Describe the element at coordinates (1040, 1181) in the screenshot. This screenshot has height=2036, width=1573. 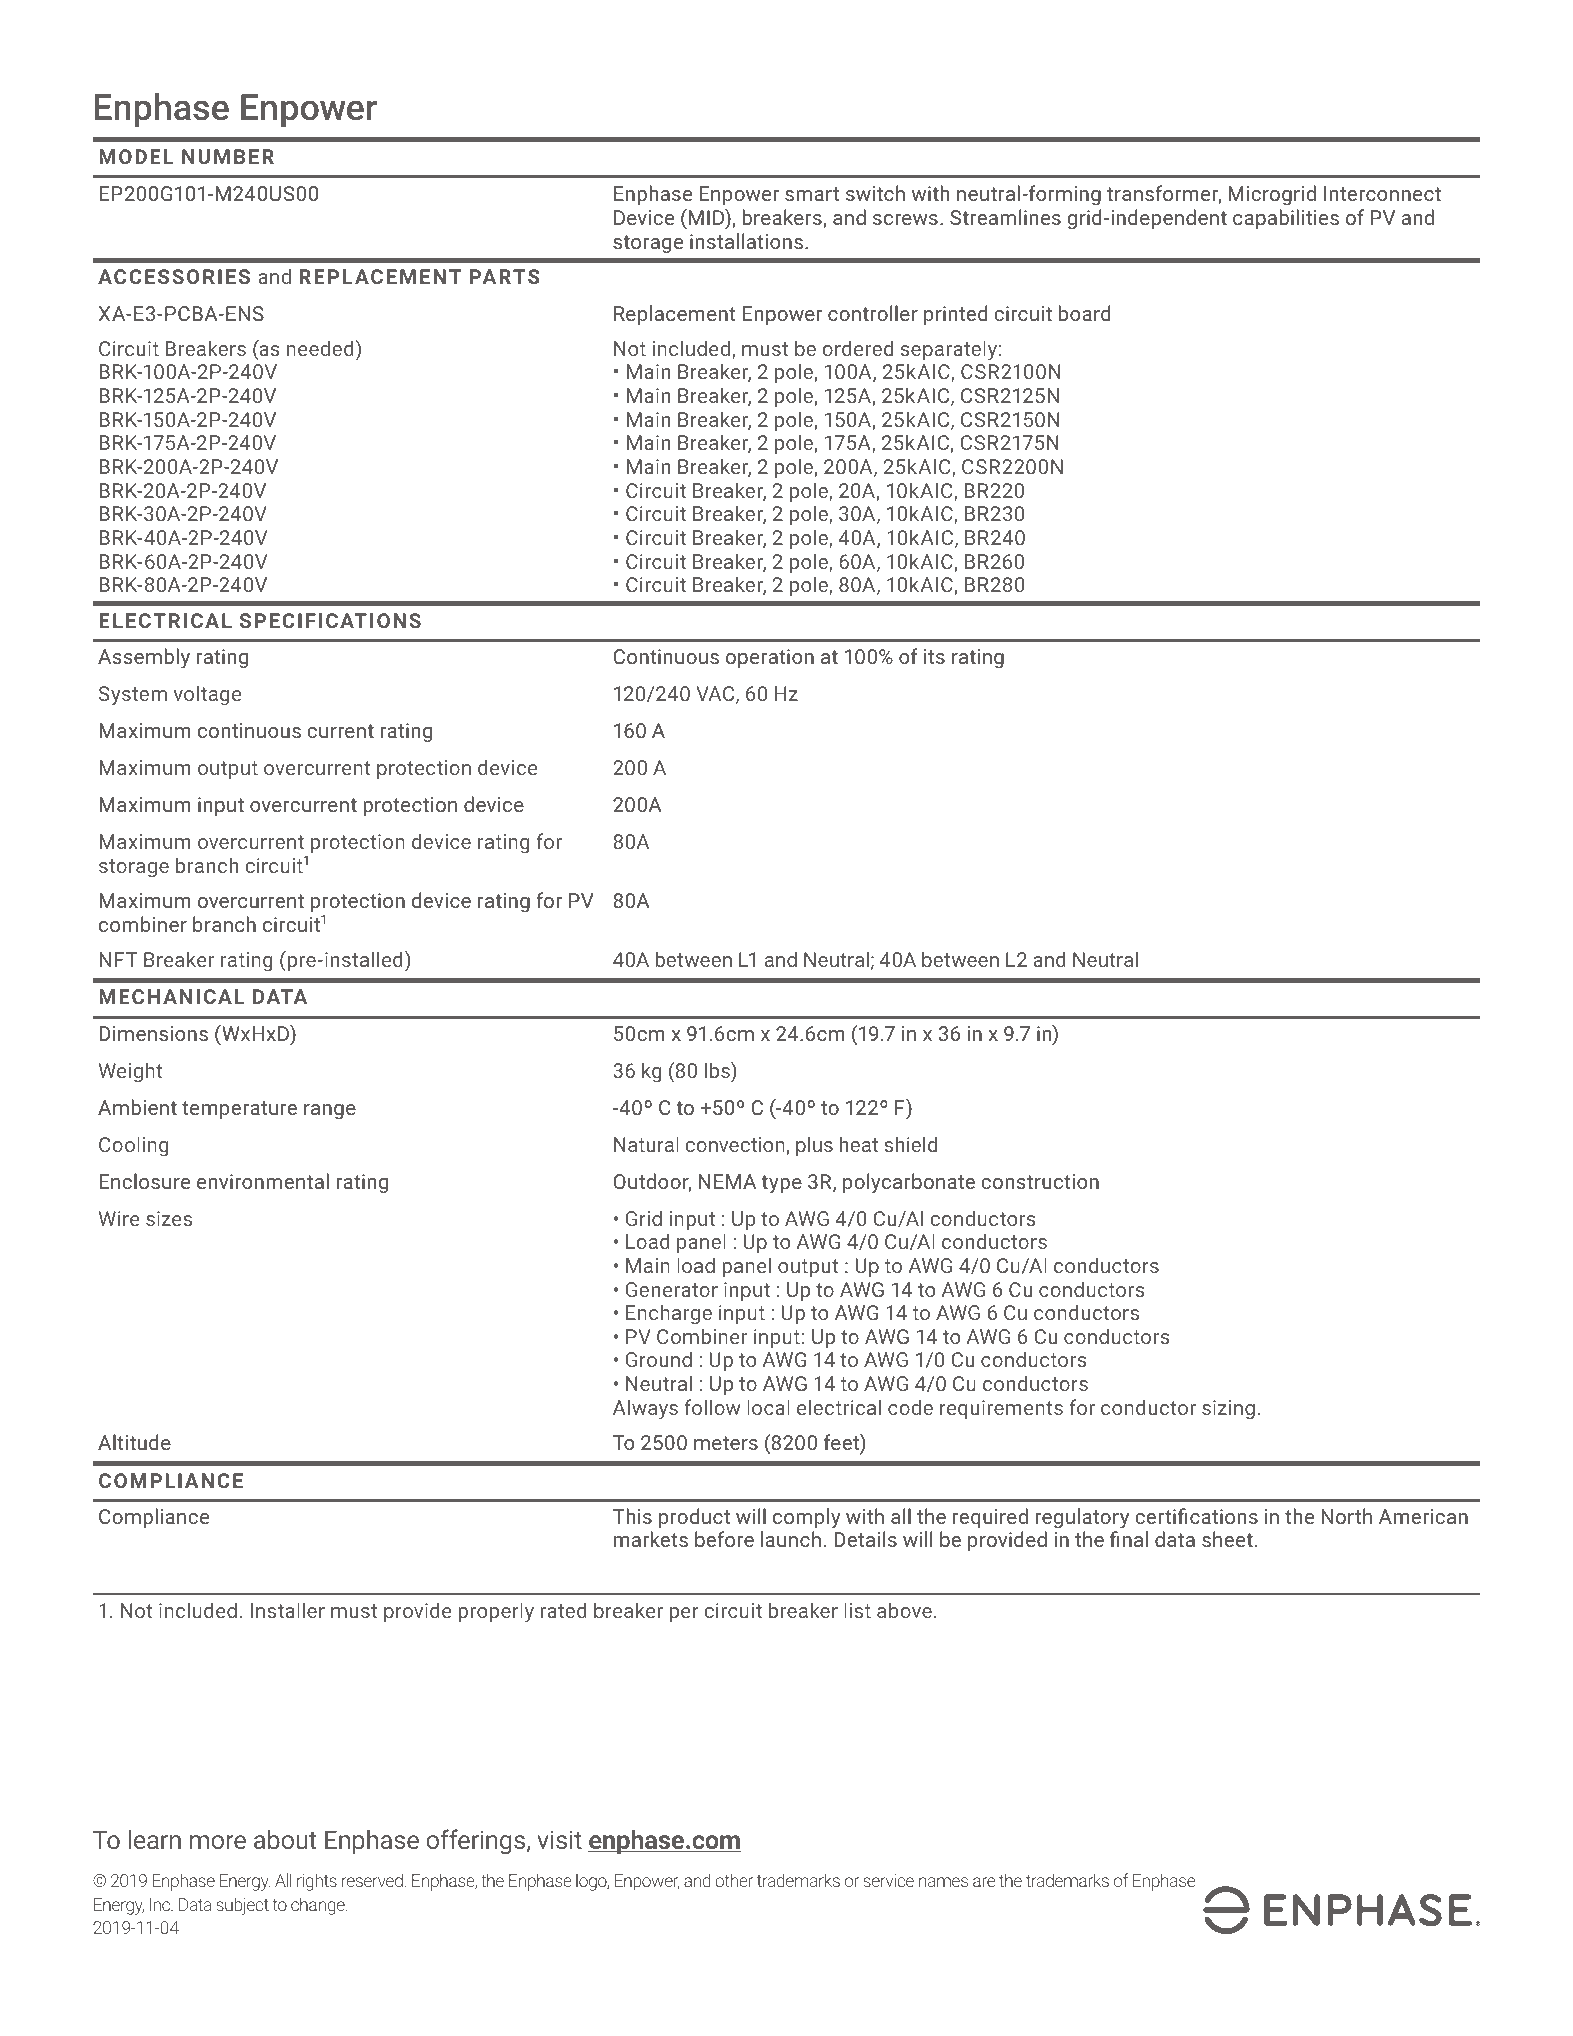
I see `construction` at that location.
